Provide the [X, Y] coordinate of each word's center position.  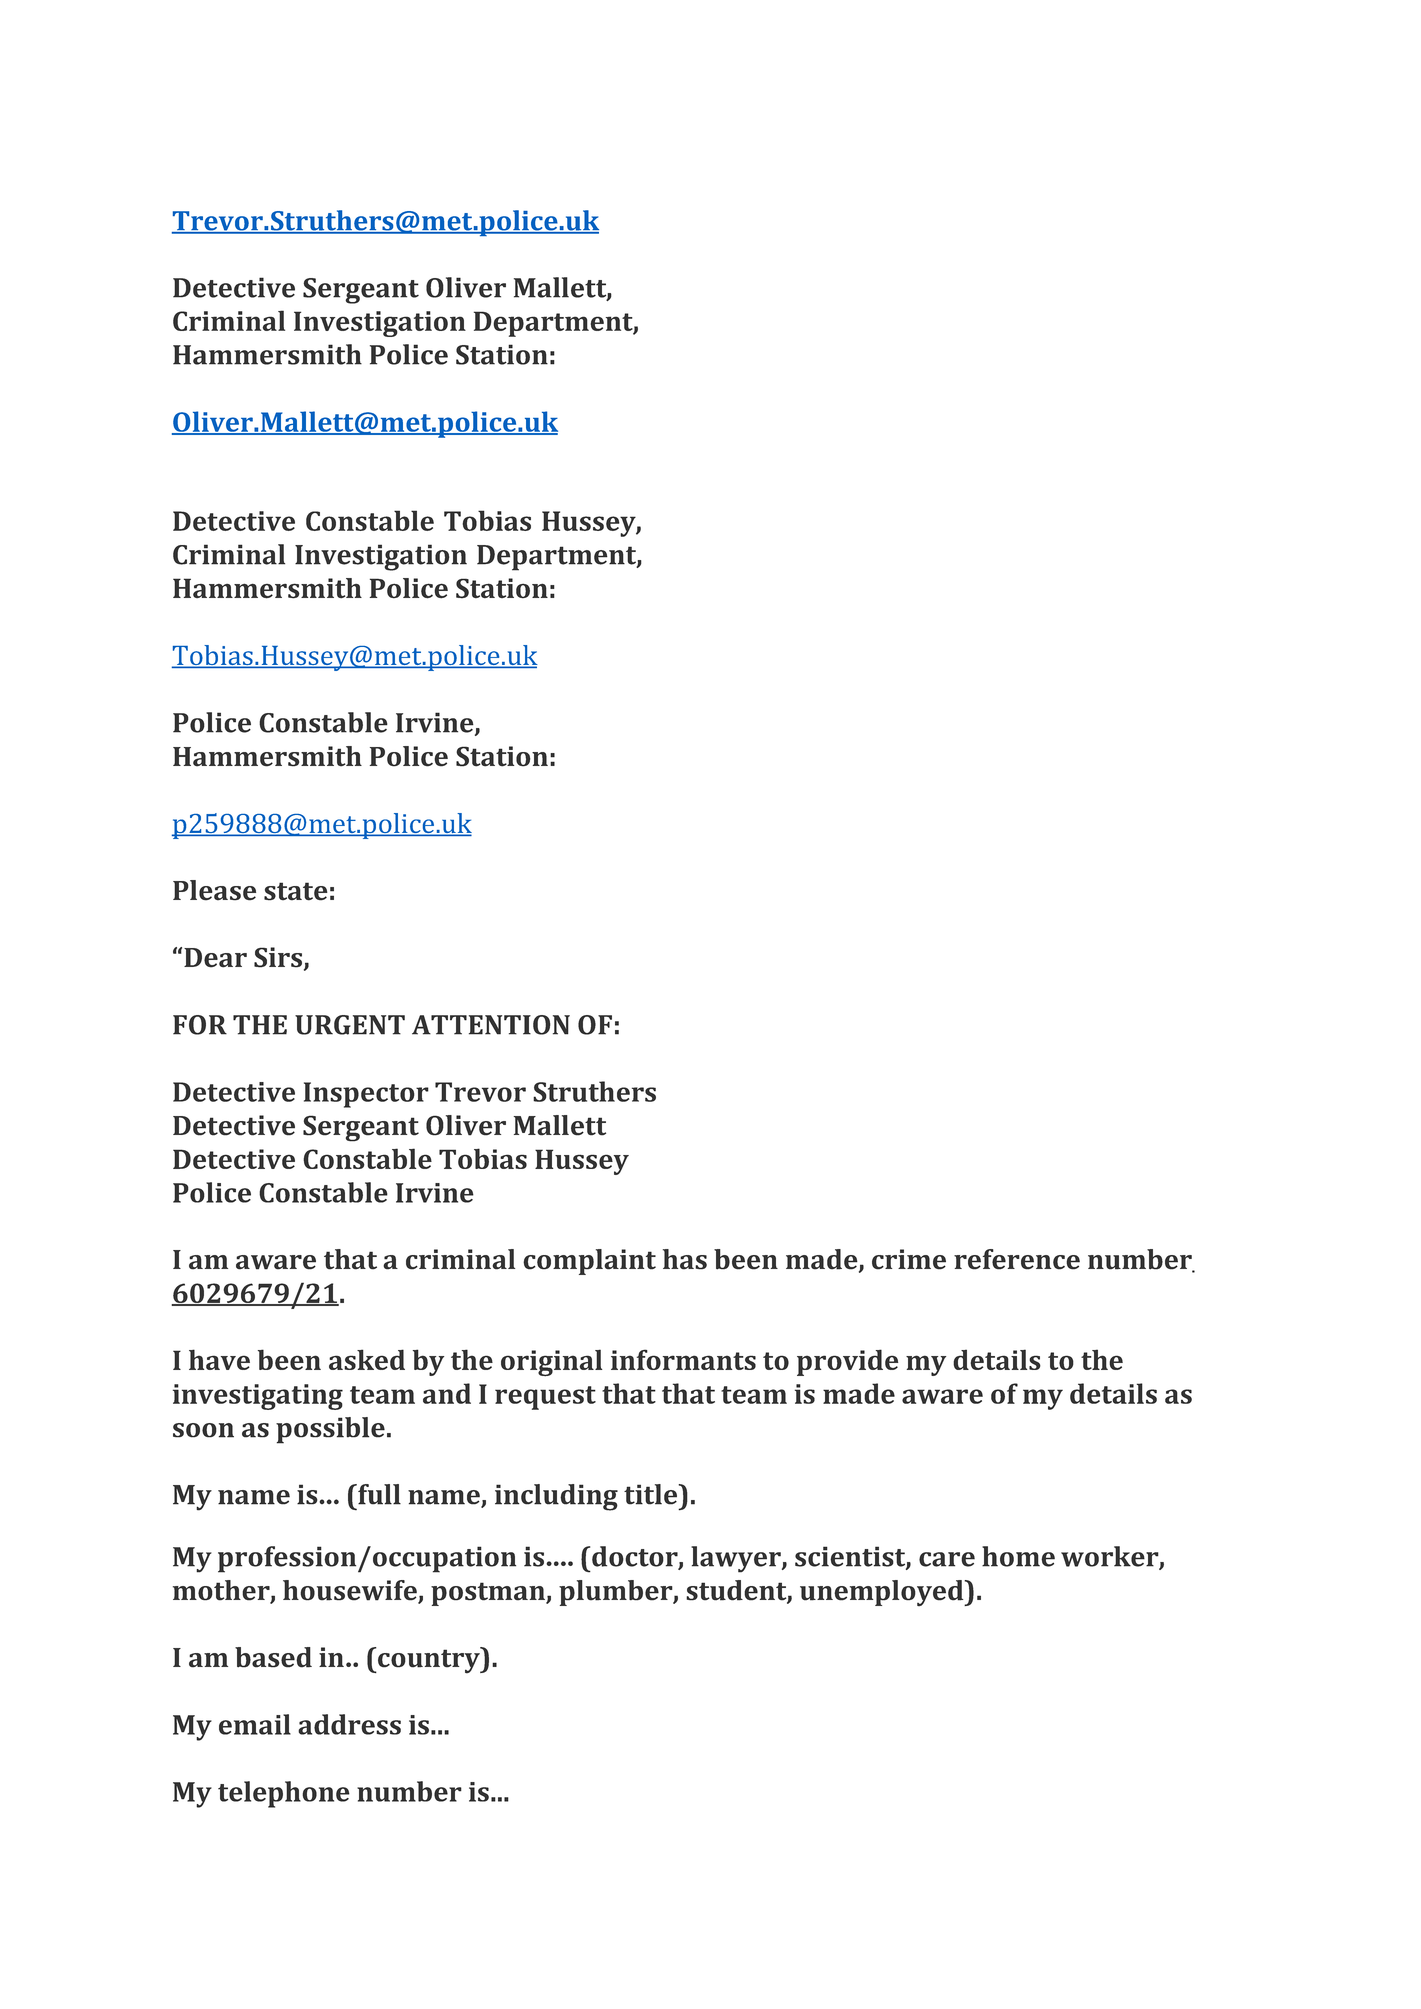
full [378, 1494]
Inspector [366, 1095]
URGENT [350, 1025]
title [652, 1494]
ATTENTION [491, 1025]
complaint [589, 1262]
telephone [284, 1794]
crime [909, 1259]
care [947, 1559]
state [296, 891]
